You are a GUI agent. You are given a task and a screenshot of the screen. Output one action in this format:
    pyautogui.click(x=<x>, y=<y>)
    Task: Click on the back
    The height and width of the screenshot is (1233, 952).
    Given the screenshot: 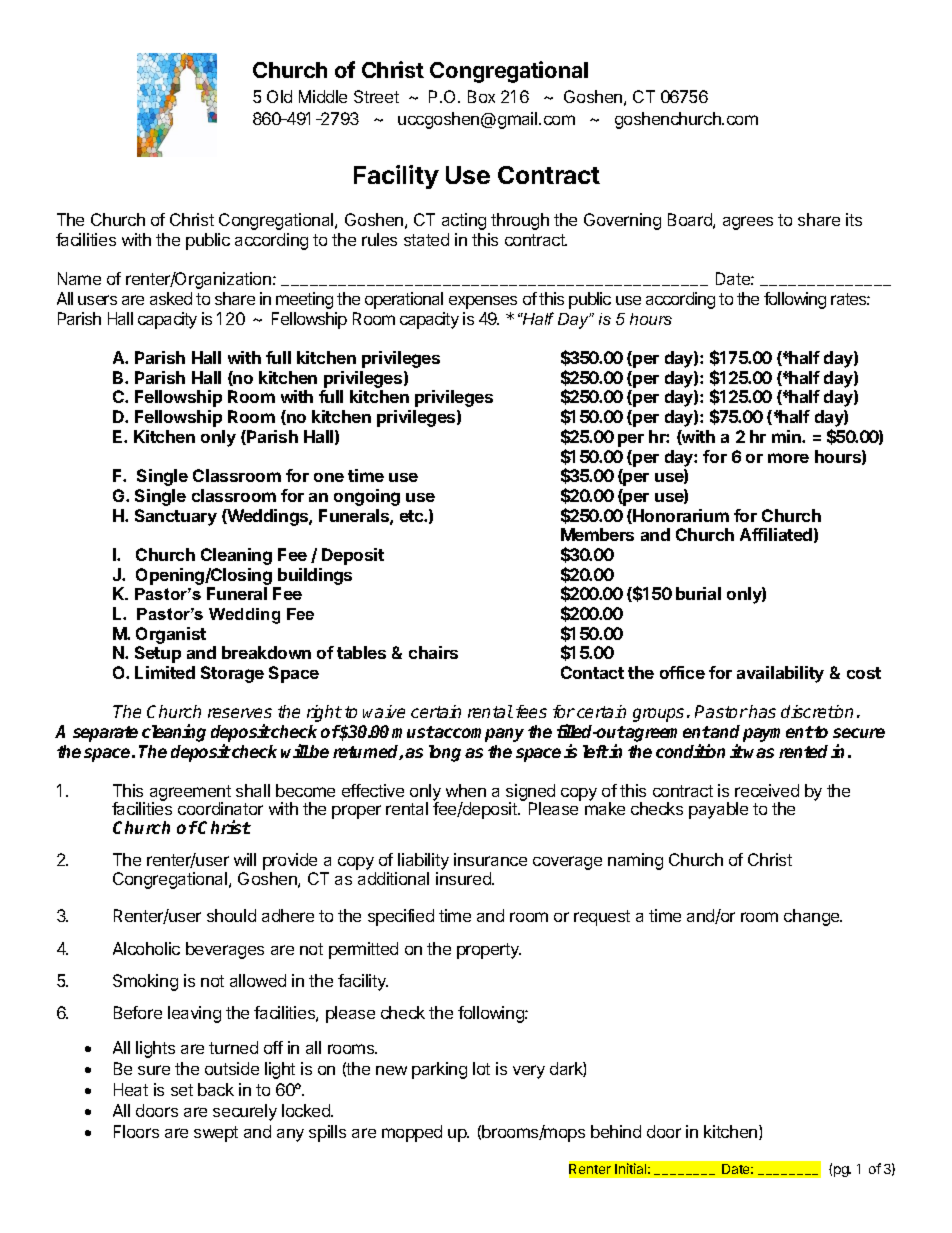 What is the action you would take?
    pyautogui.click(x=216, y=1089)
